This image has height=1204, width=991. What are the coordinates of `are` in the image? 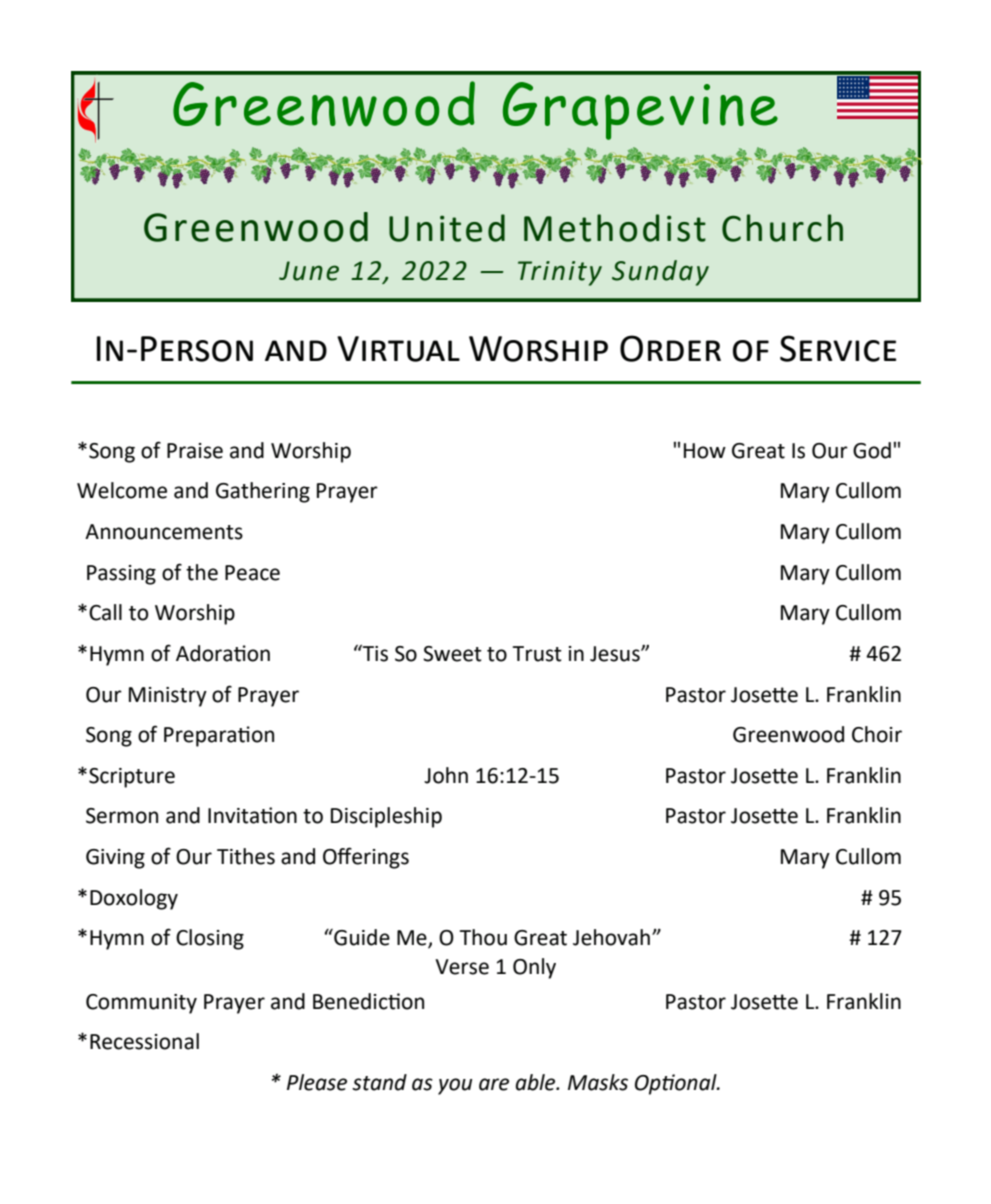 It's located at (494, 1084).
